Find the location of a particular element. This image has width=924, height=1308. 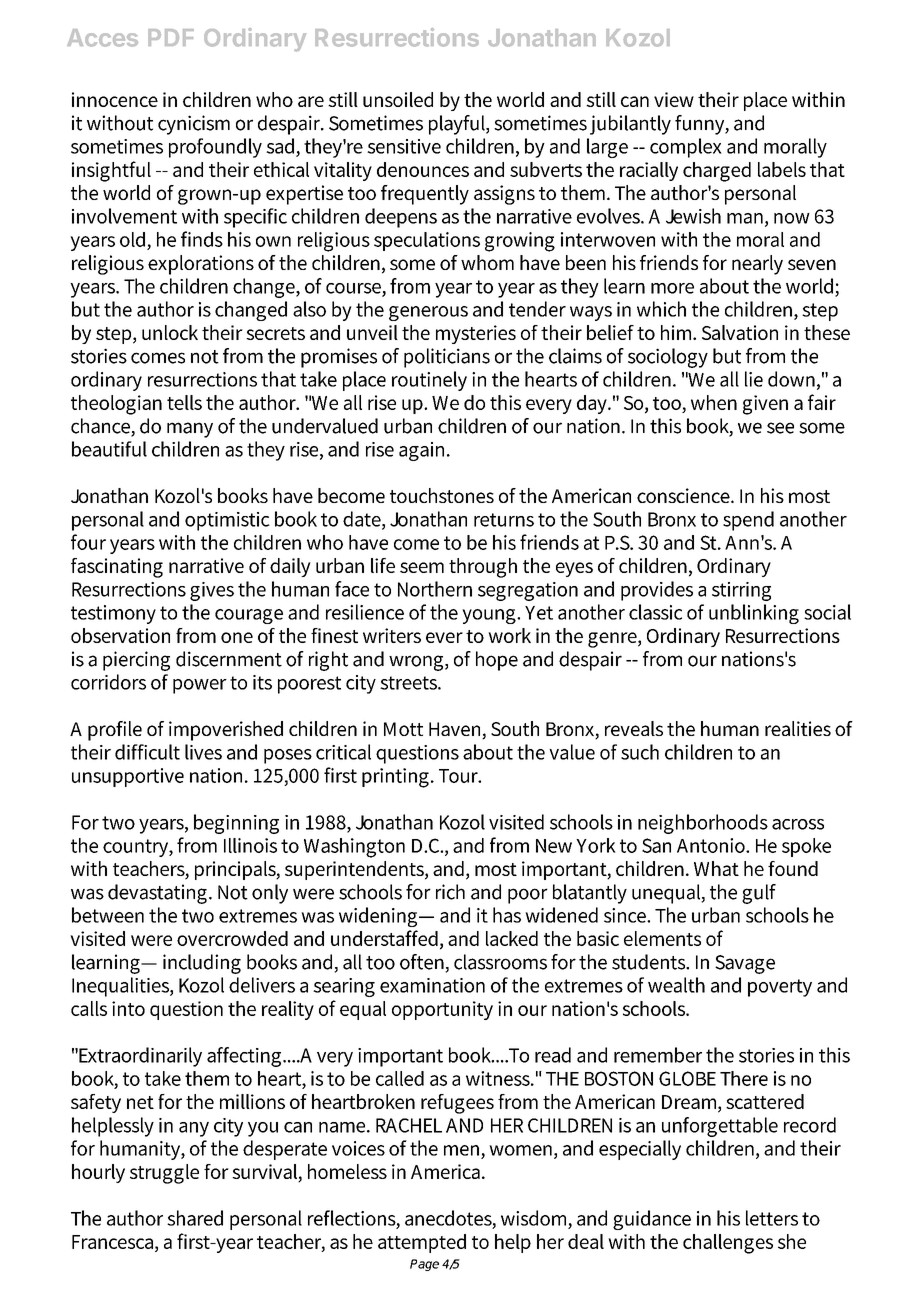

piercing is located at coordinates (136, 661).
